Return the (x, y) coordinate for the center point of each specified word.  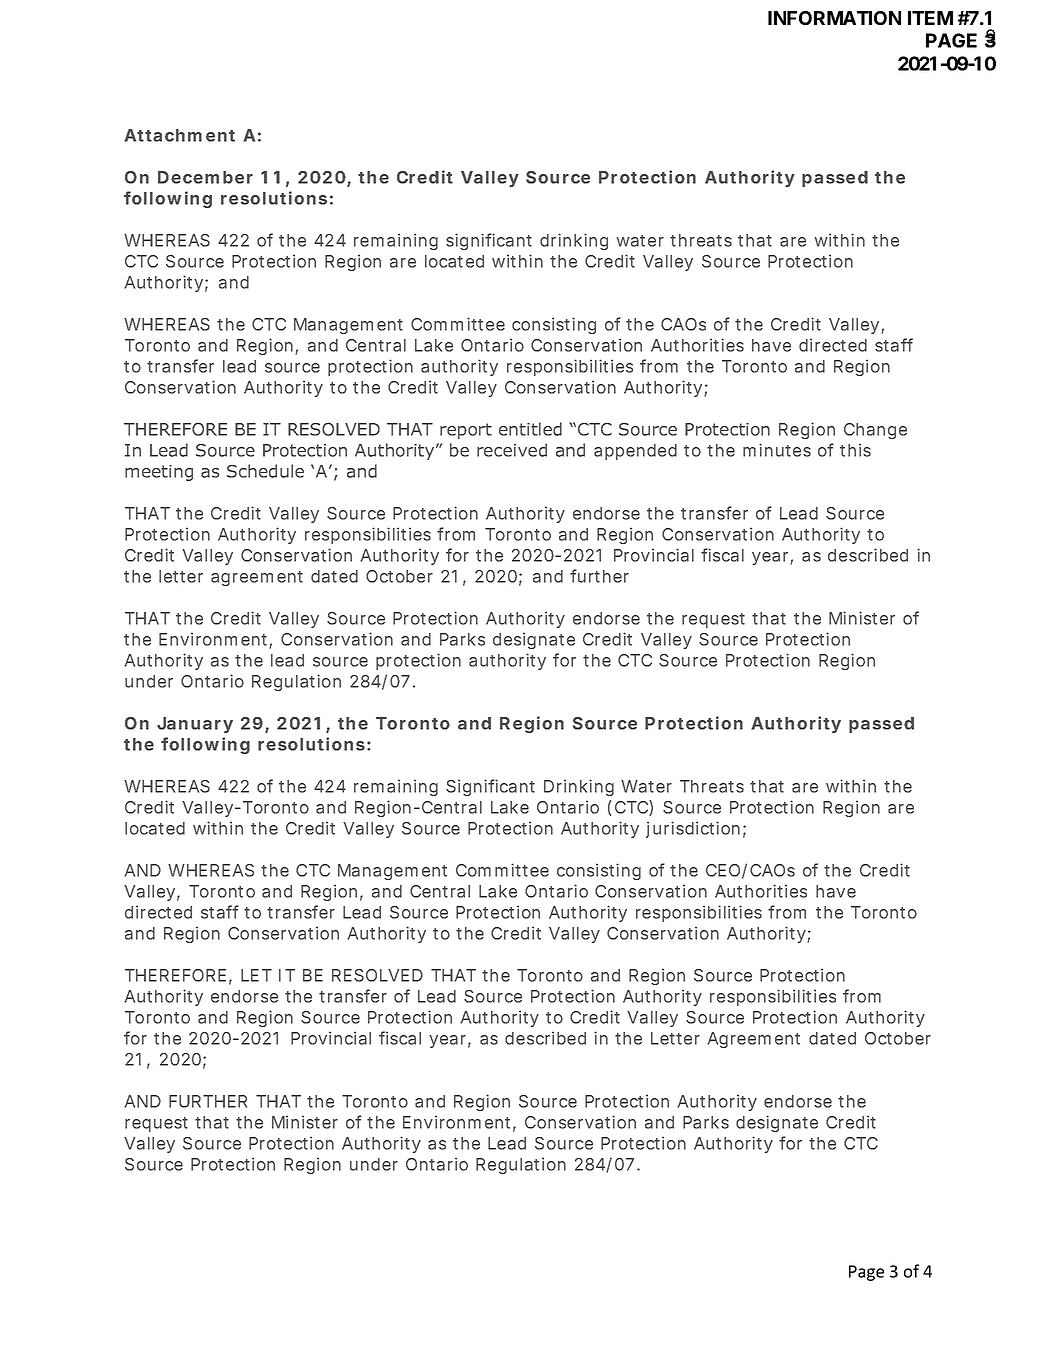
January (195, 725)
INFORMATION (834, 18)
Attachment (179, 135)
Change (875, 431)
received (512, 450)
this (855, 450)
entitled (530, 429)
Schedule (265, 471)
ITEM (930, 18)
